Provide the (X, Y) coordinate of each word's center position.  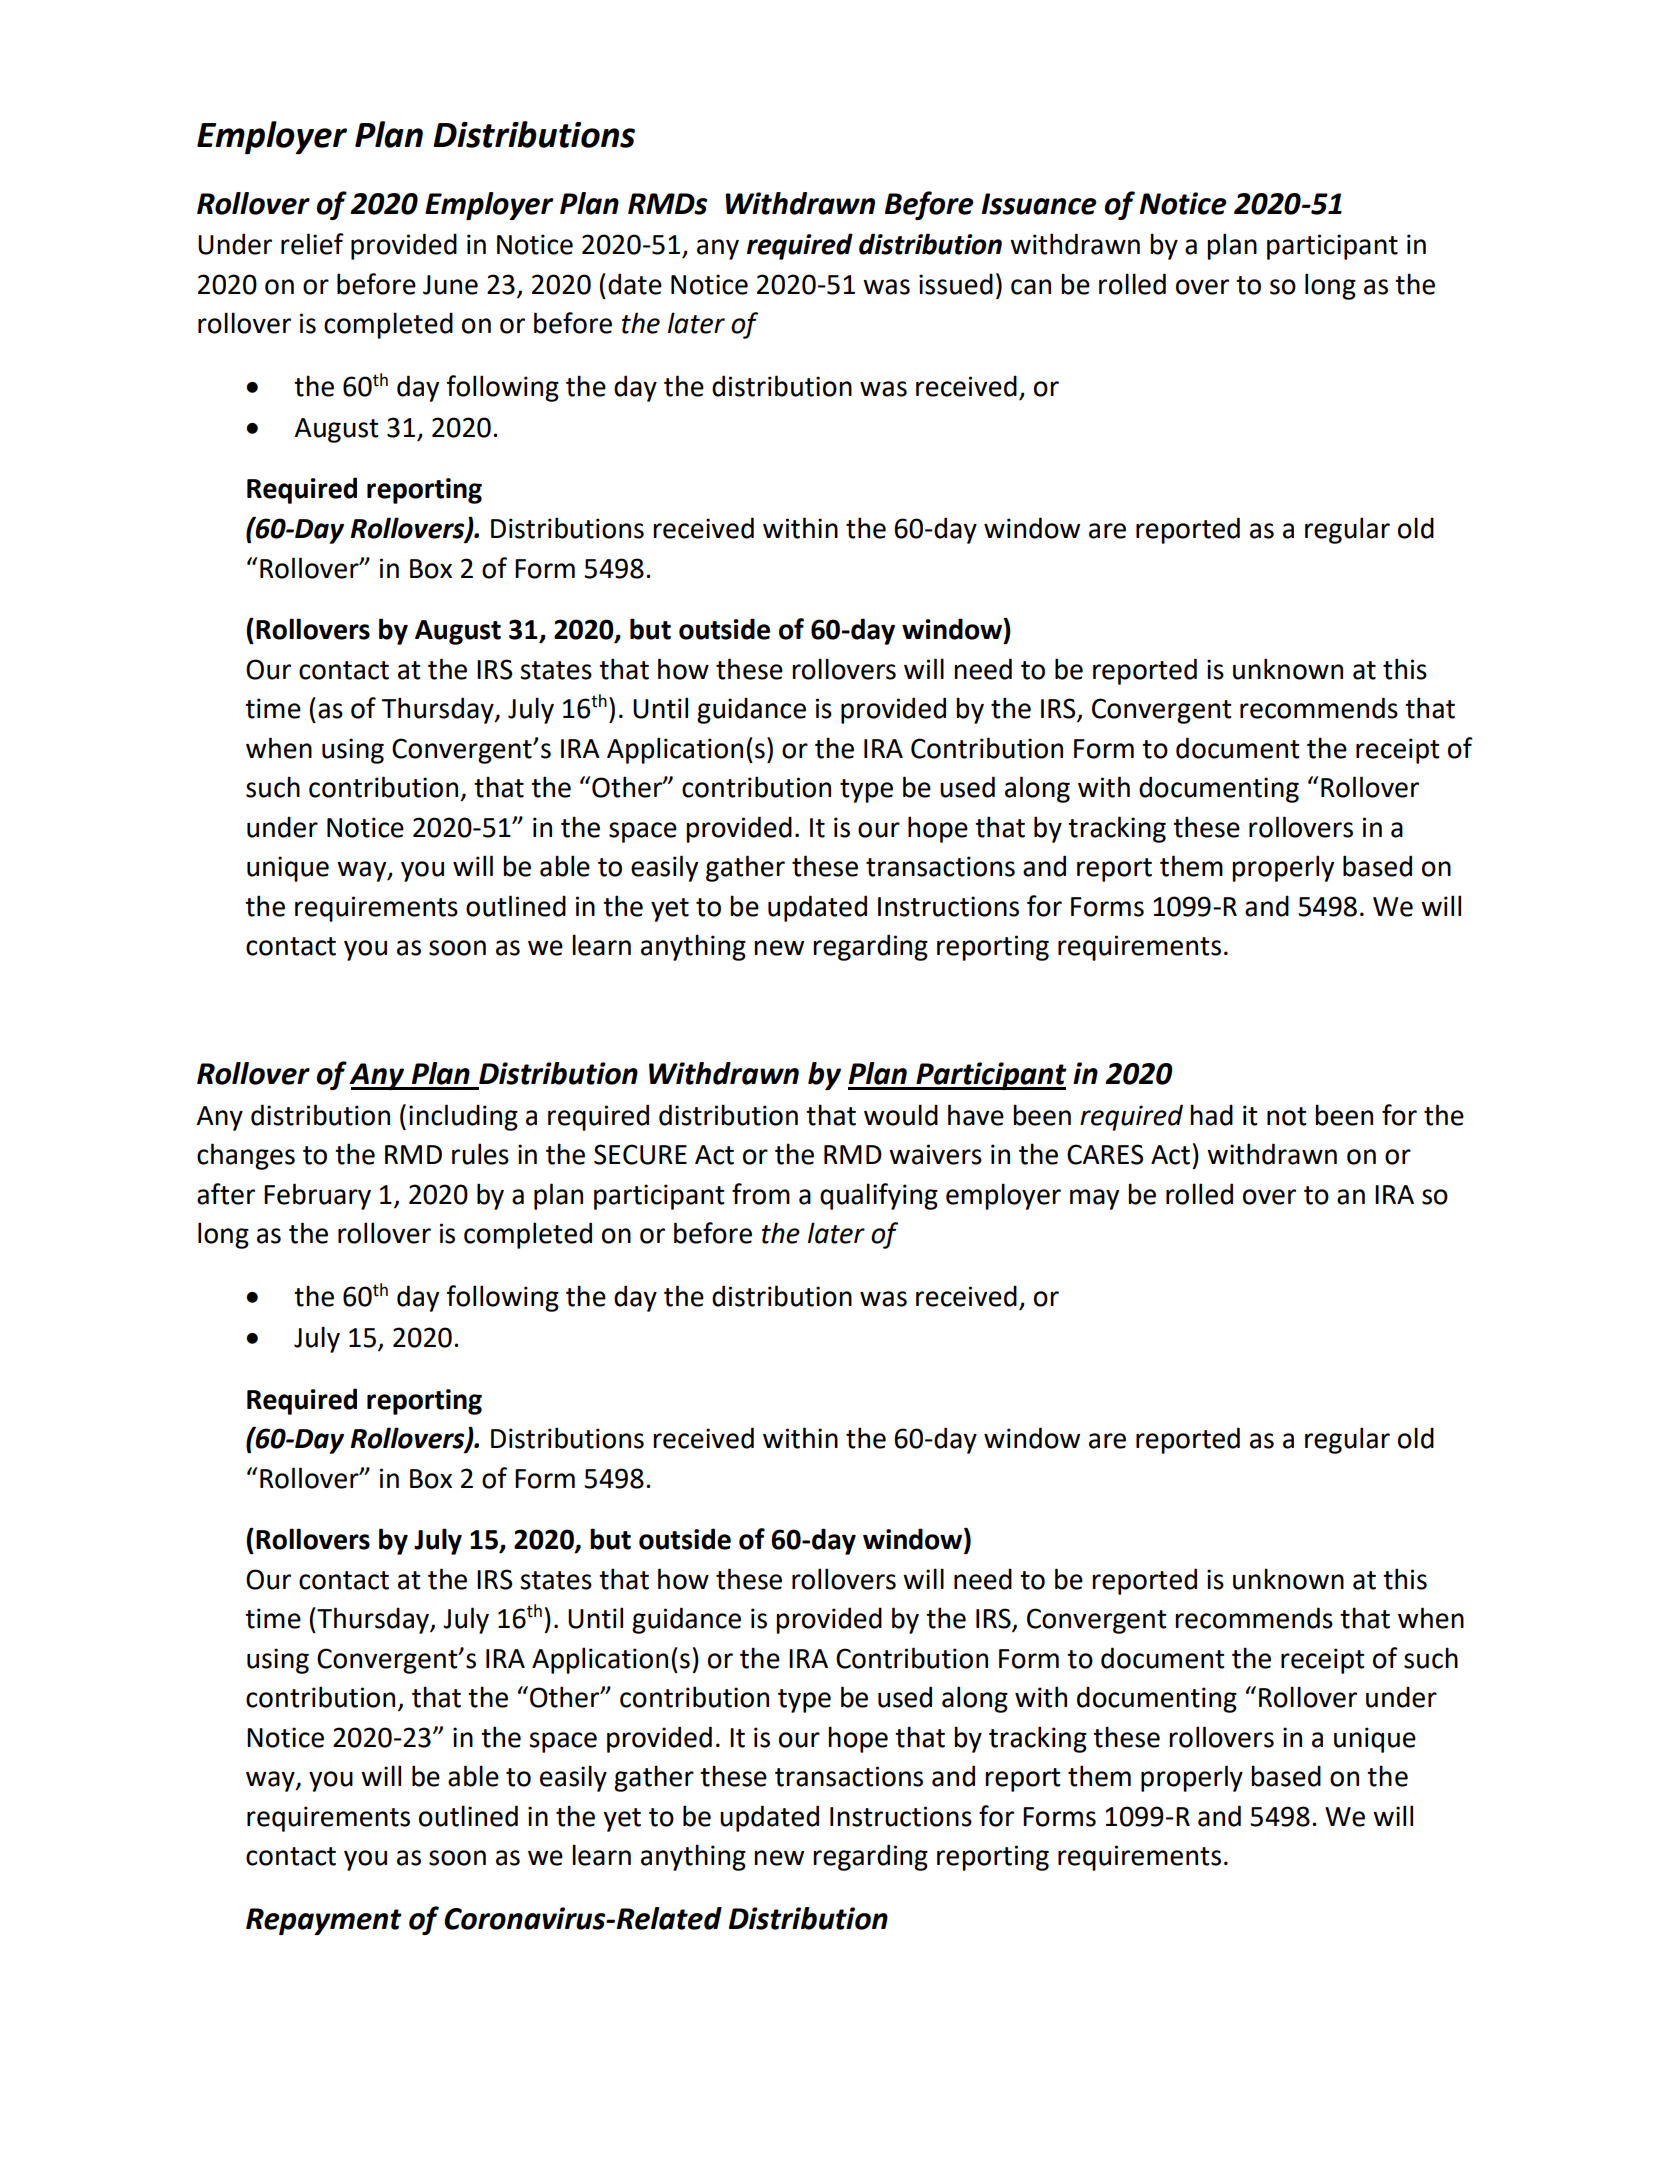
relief (312, 244)
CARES (1105, 1154)
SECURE (640, 1154)
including (463, 1117)
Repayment (324, 1921)
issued (956, 284)
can (1031, 287)
